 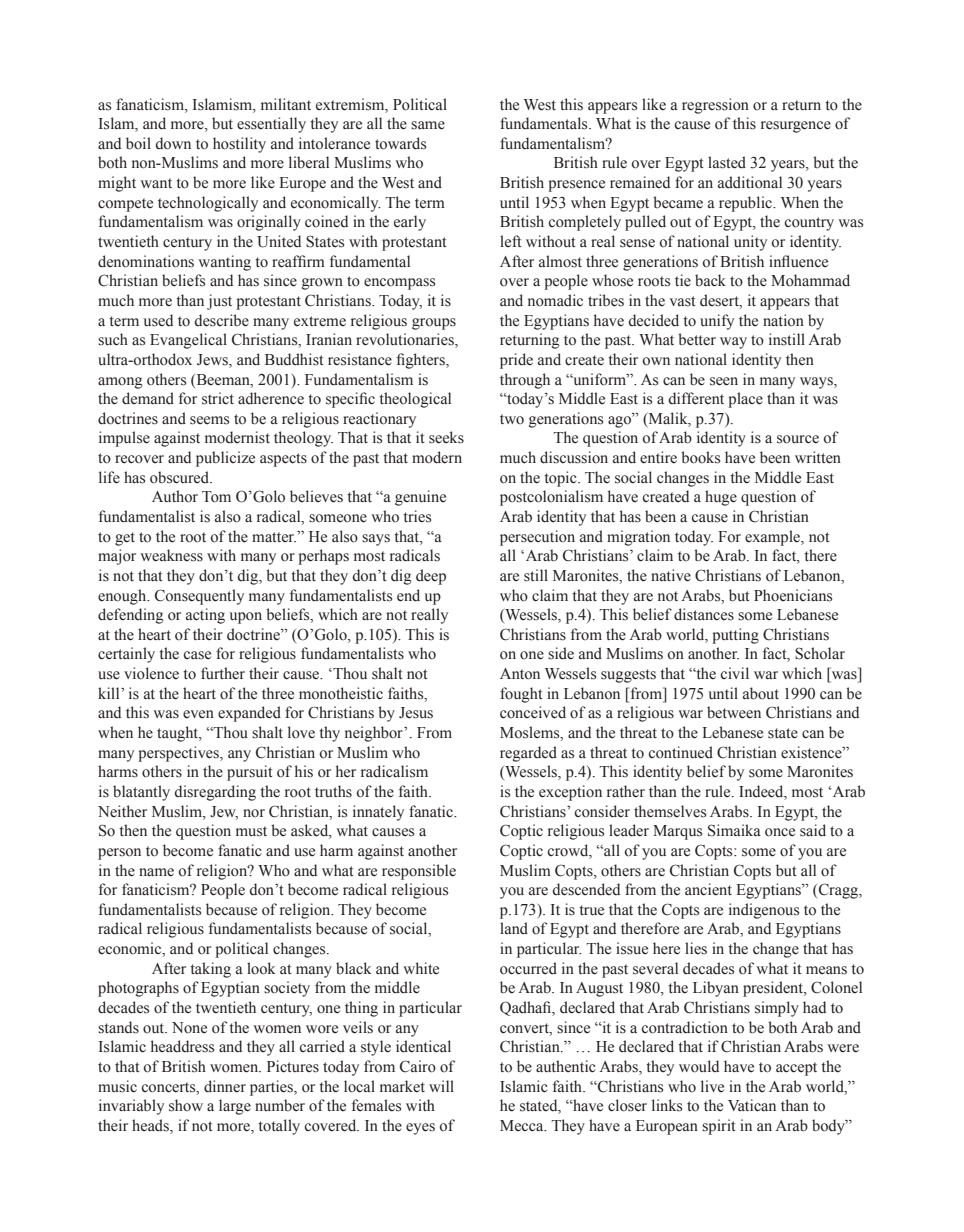 I want to click on between, so click(x=734, y=712).
